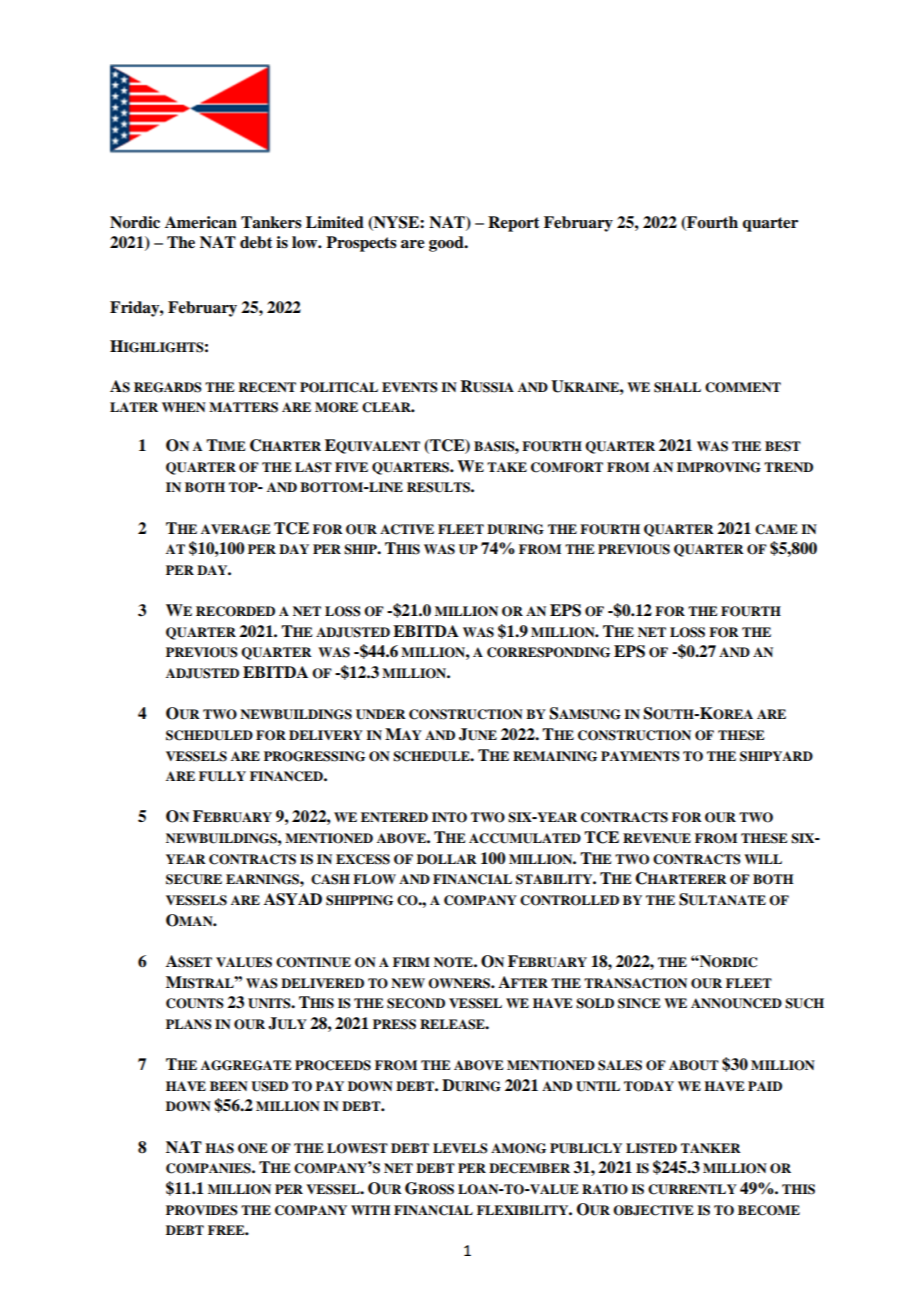  Describe the element at coordinates (460, 1148) in the screenshot. I see `LEVELS` at that location.
